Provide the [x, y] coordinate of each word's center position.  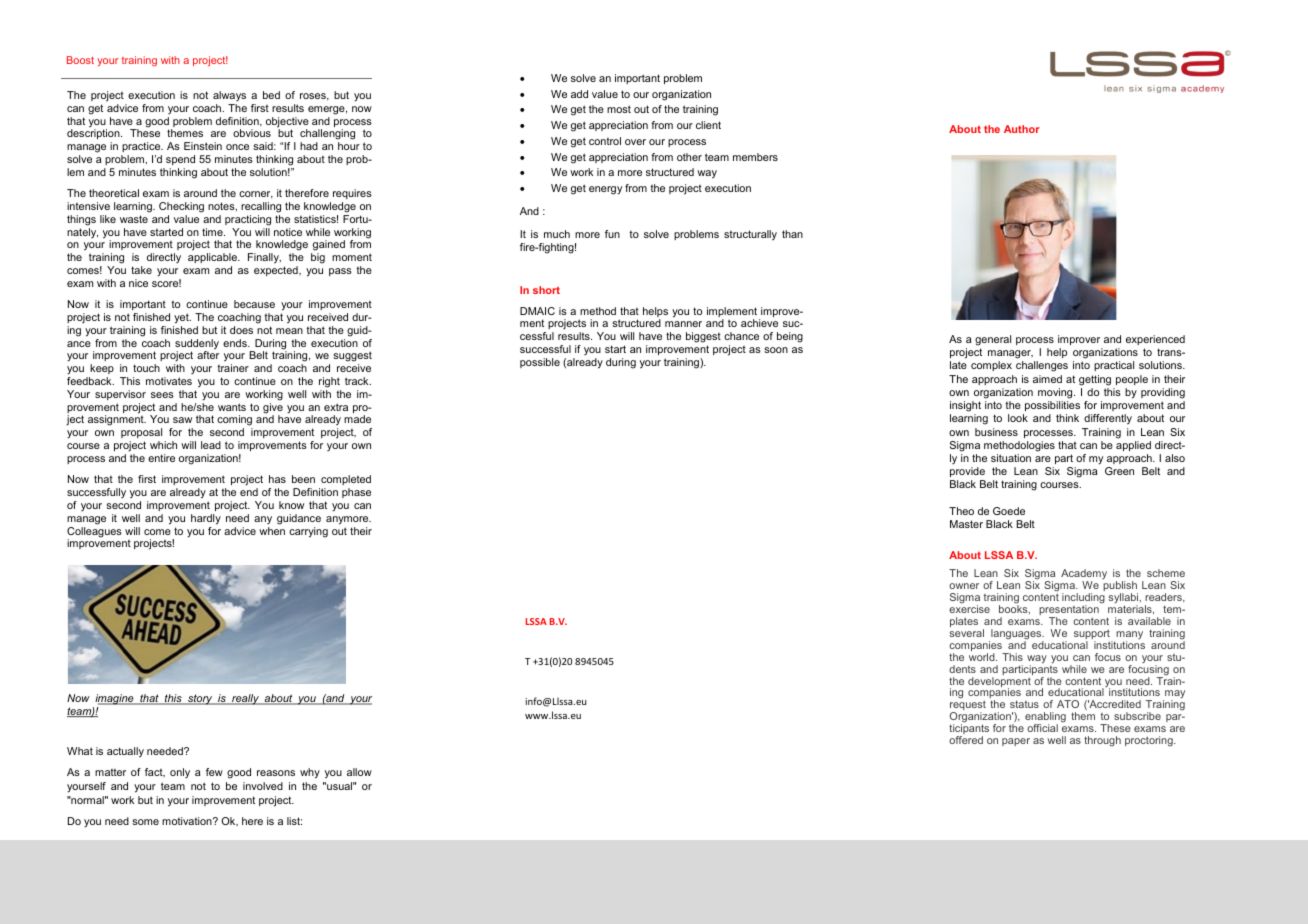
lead [211, 445]
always [229, 96]
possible [540, 363]
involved [263, 786]
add [579, 94]
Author [1022, 129]
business [996, 432]
